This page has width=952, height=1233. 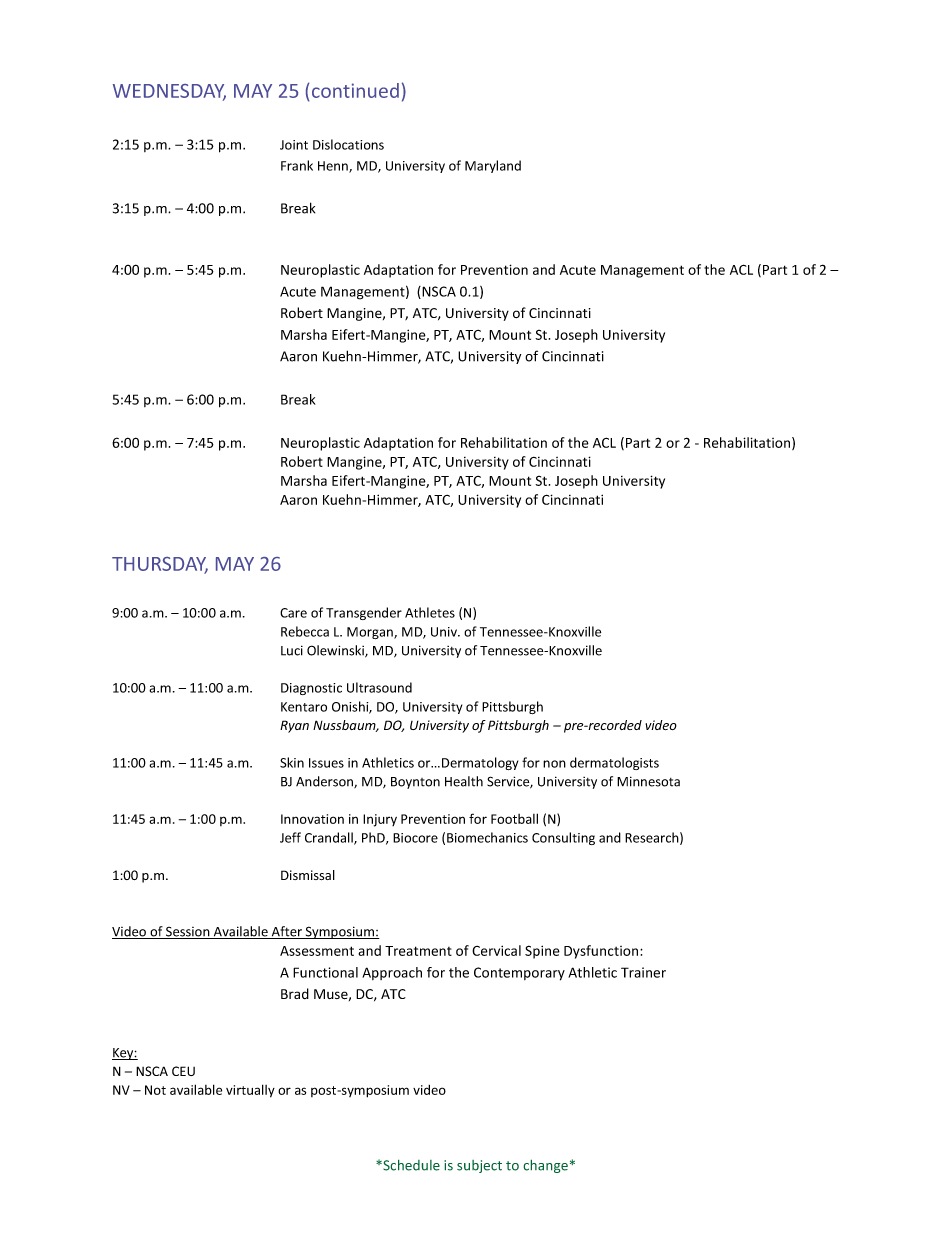 I want to click on THURSDAY, so click(x=160, y=565).
